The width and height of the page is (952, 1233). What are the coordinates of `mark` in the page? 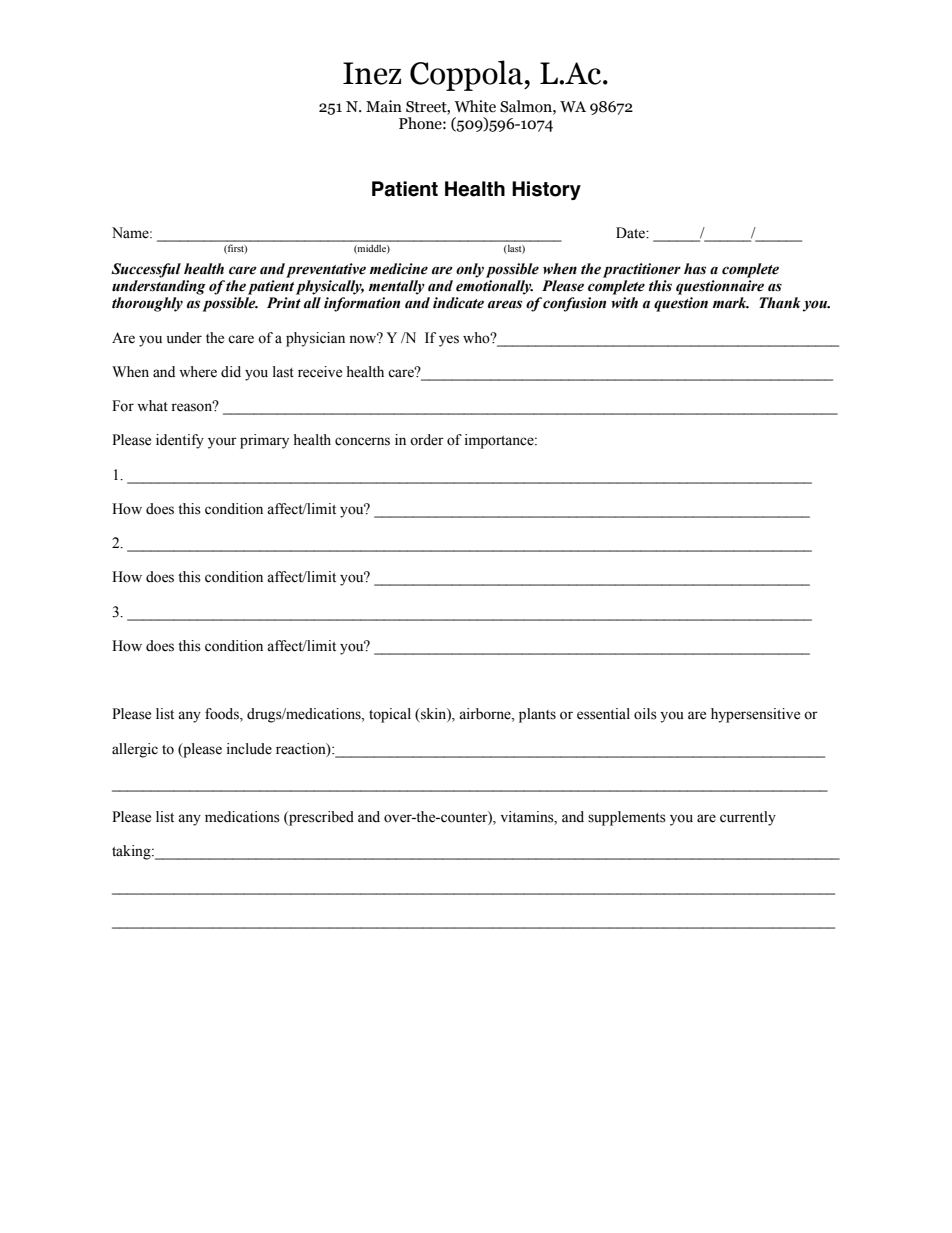 It's located at (731, 303).
